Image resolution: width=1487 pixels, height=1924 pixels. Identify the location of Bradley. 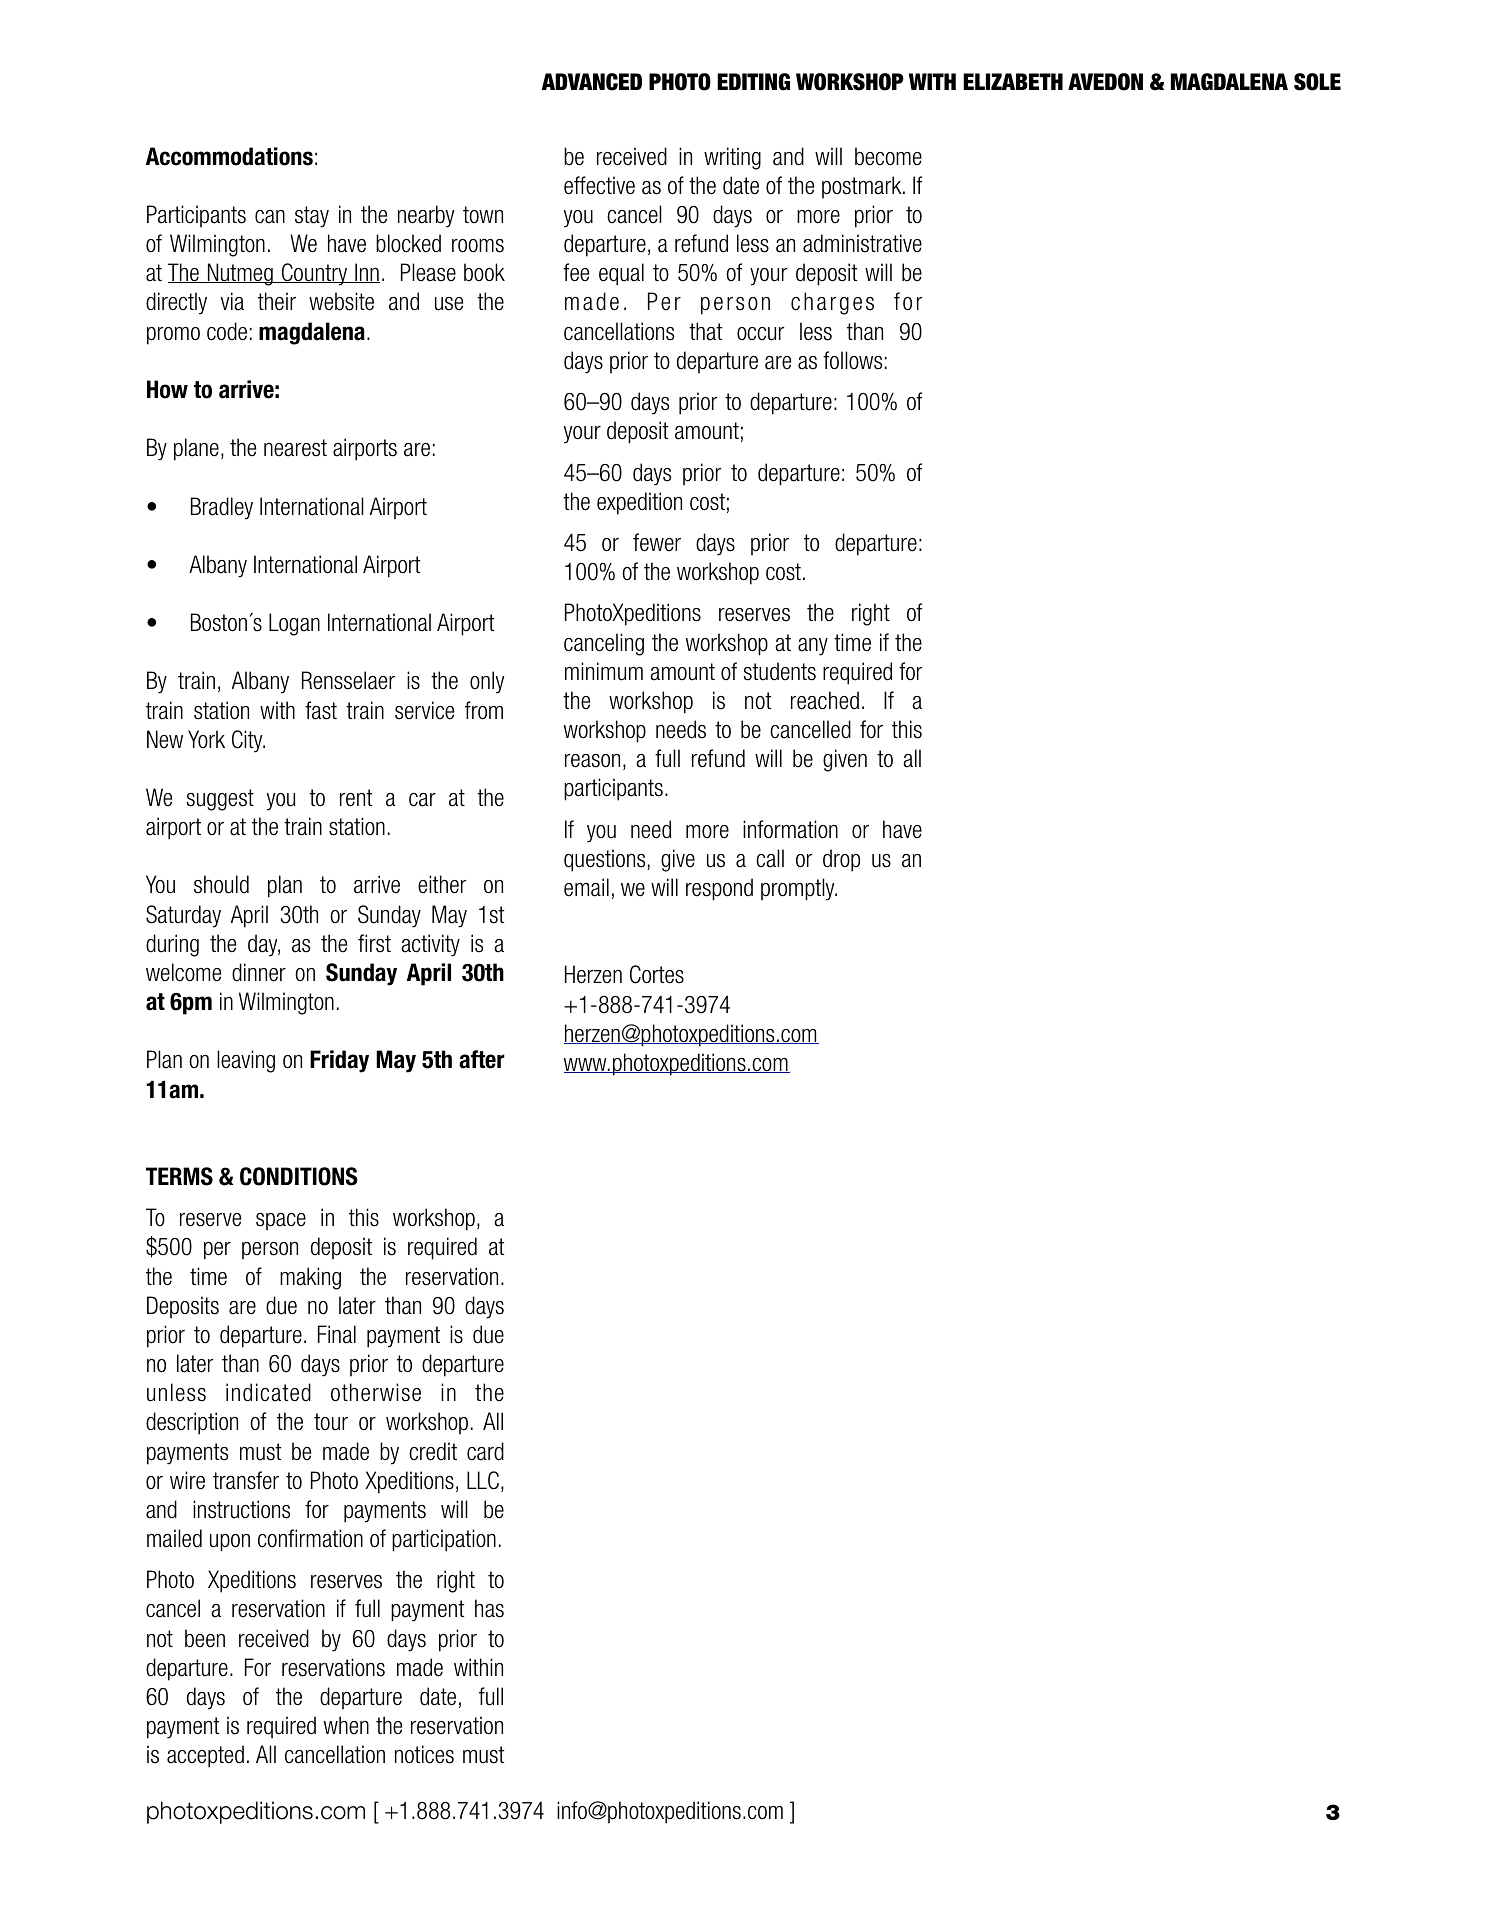
(222, 508).
